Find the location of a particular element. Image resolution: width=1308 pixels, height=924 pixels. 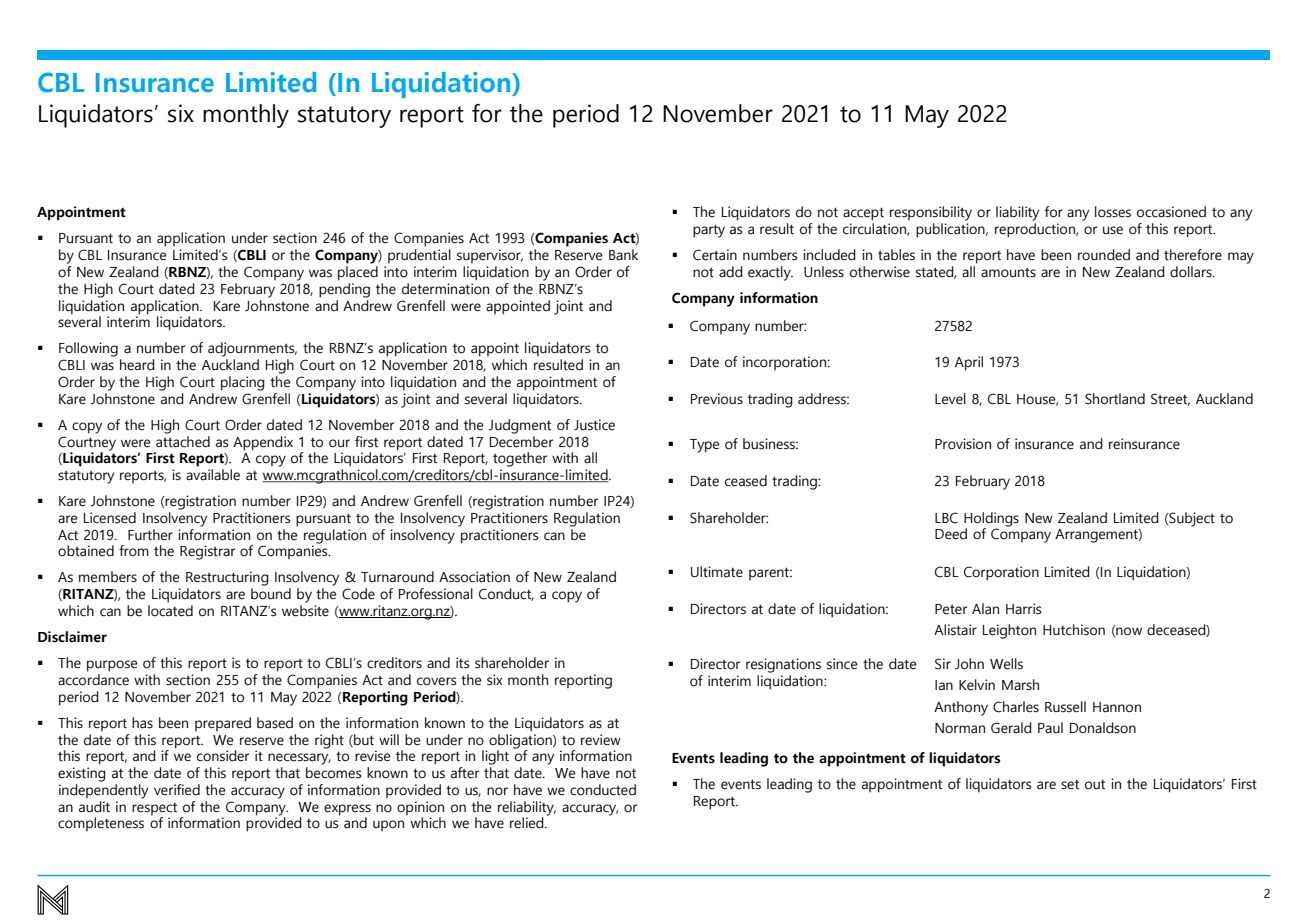

set is located at coordinates (1070, 785).
